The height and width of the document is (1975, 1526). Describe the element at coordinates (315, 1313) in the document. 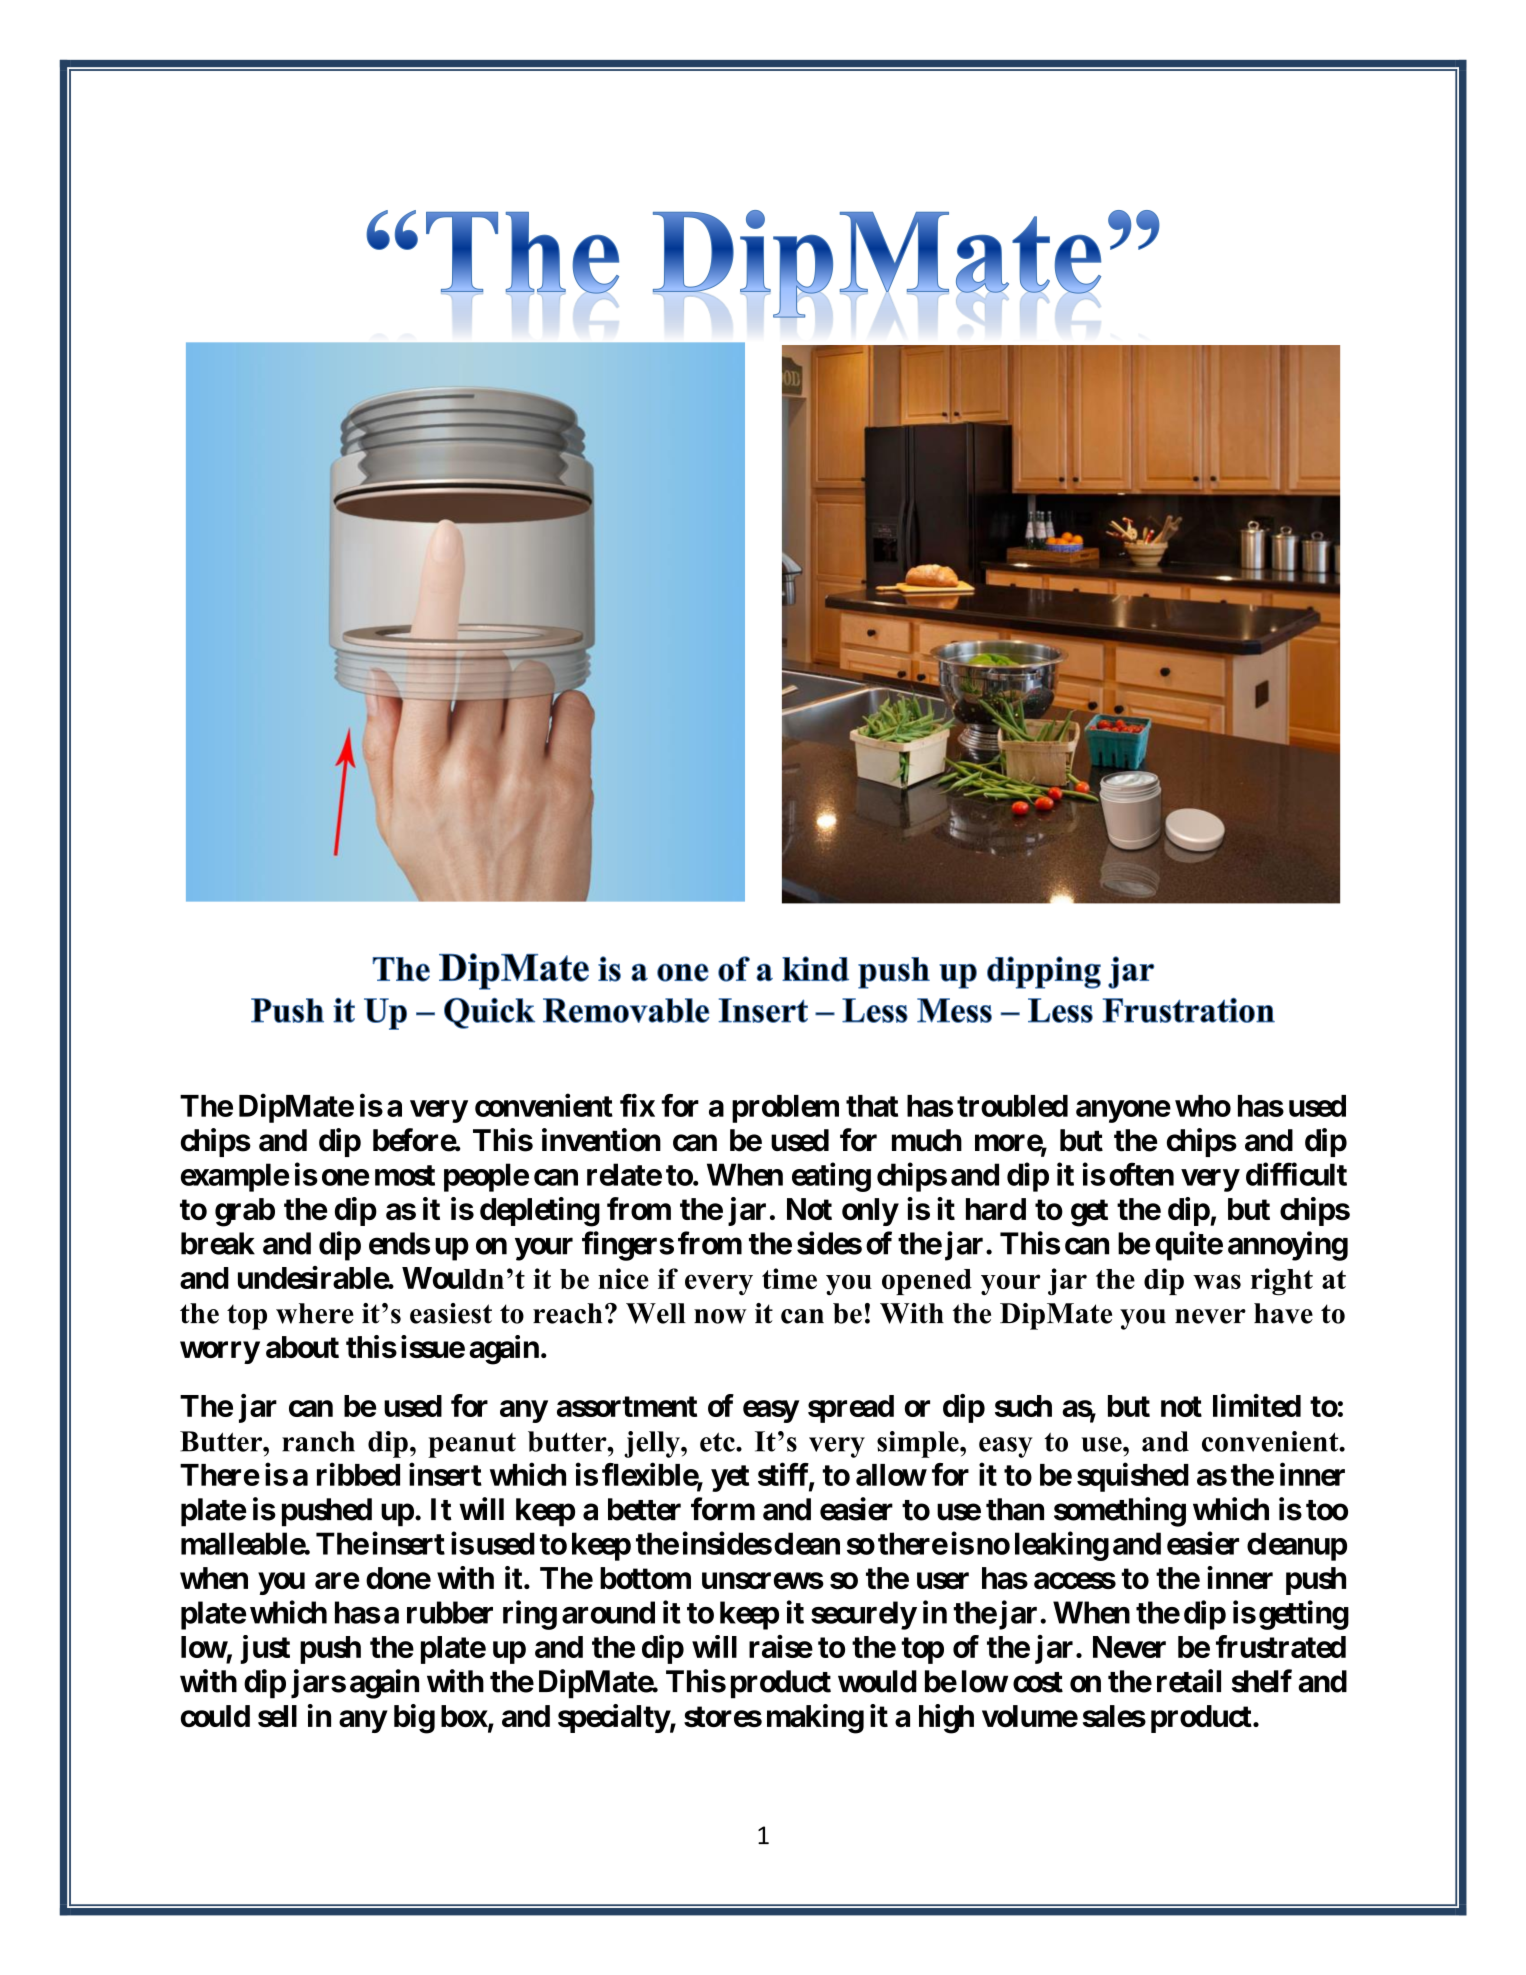

I see `where` at that location.
